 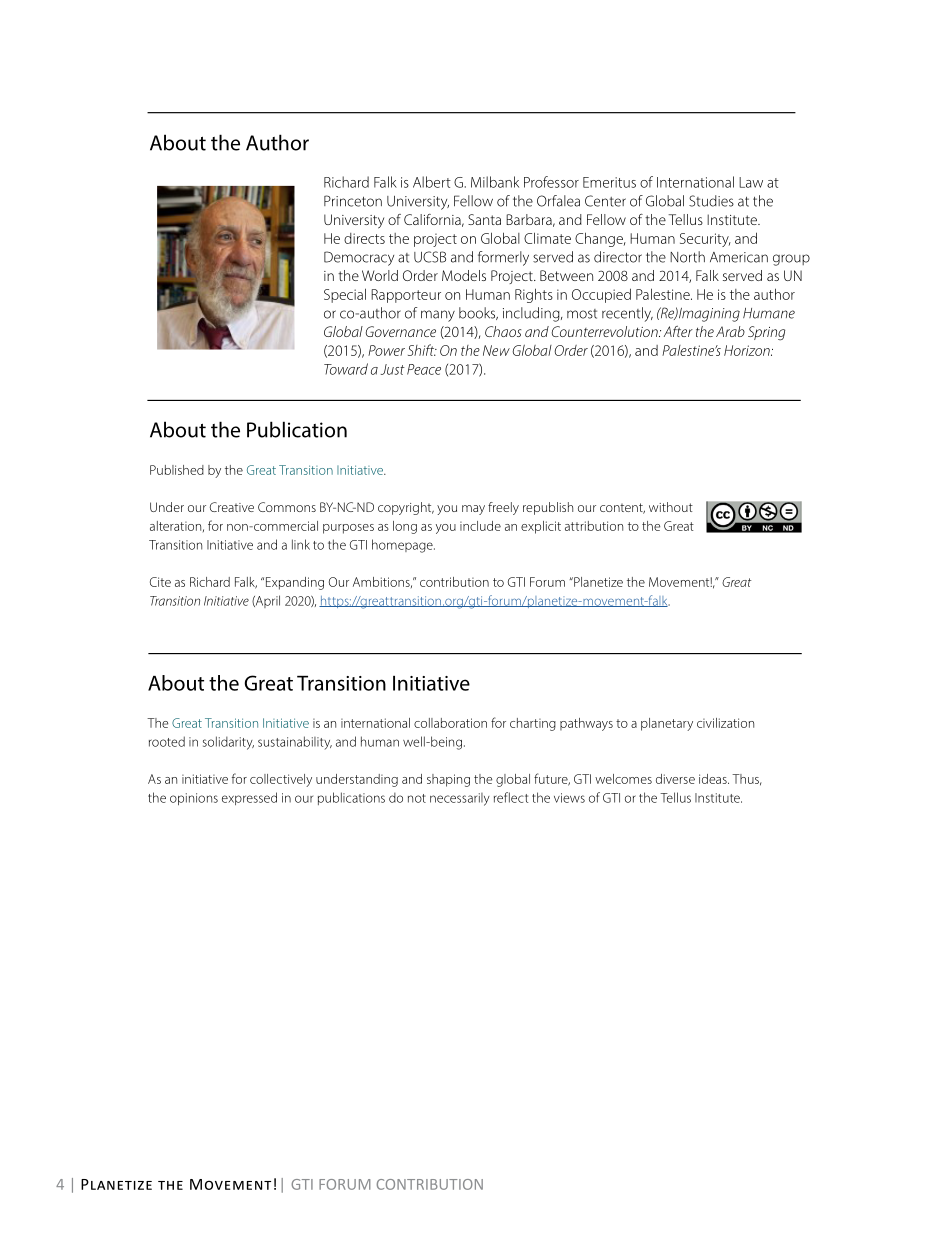 What do you see at coordinates (725, 723) in the image?
I see `civilization` at bounding box center [725, 723].
